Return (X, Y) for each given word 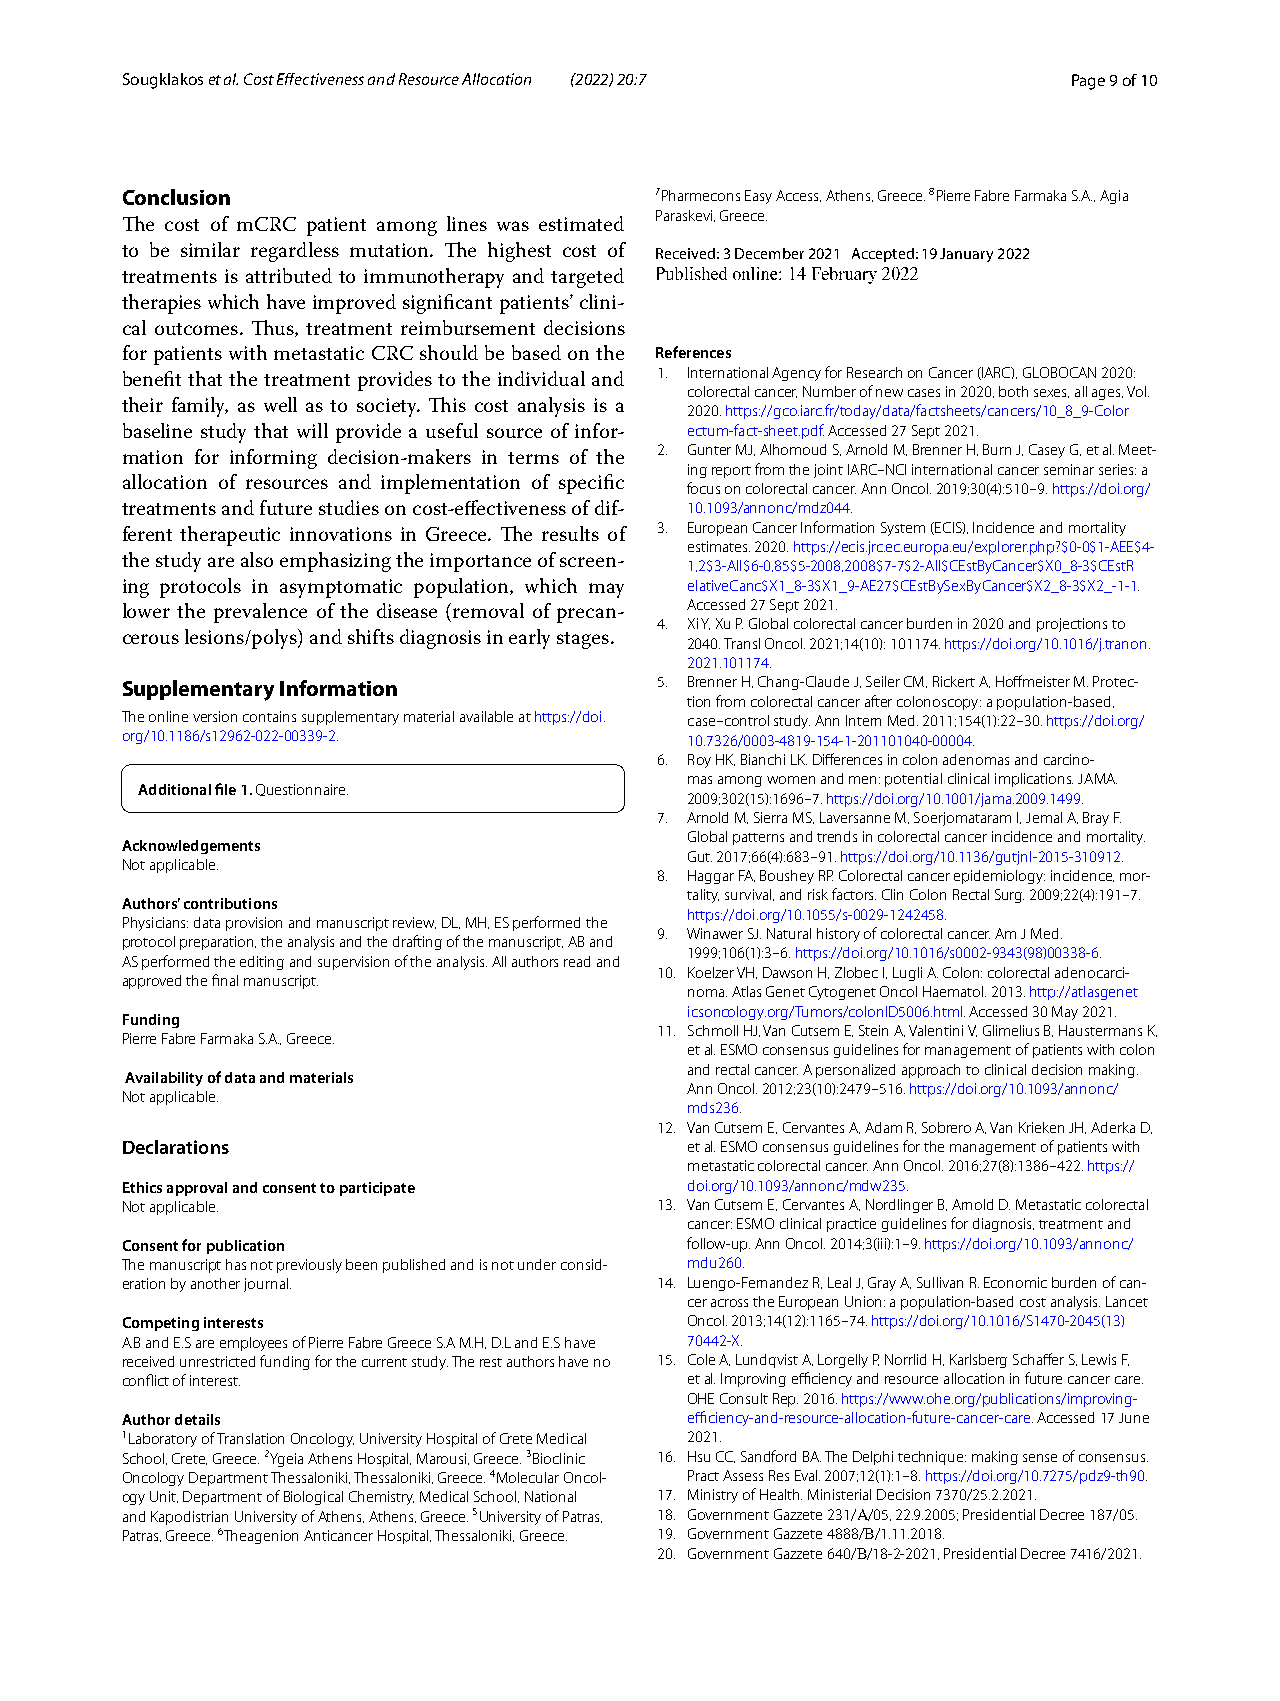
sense (1040, 1458)
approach (931, 1071)
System (903, 529)
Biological (313, 1498)
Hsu (699, 1456)
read (577, 961)
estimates (719, 546)
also (257, 559)
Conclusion (176, 197)
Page (1088, 82)
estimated (581, 223)
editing (262, 963)
